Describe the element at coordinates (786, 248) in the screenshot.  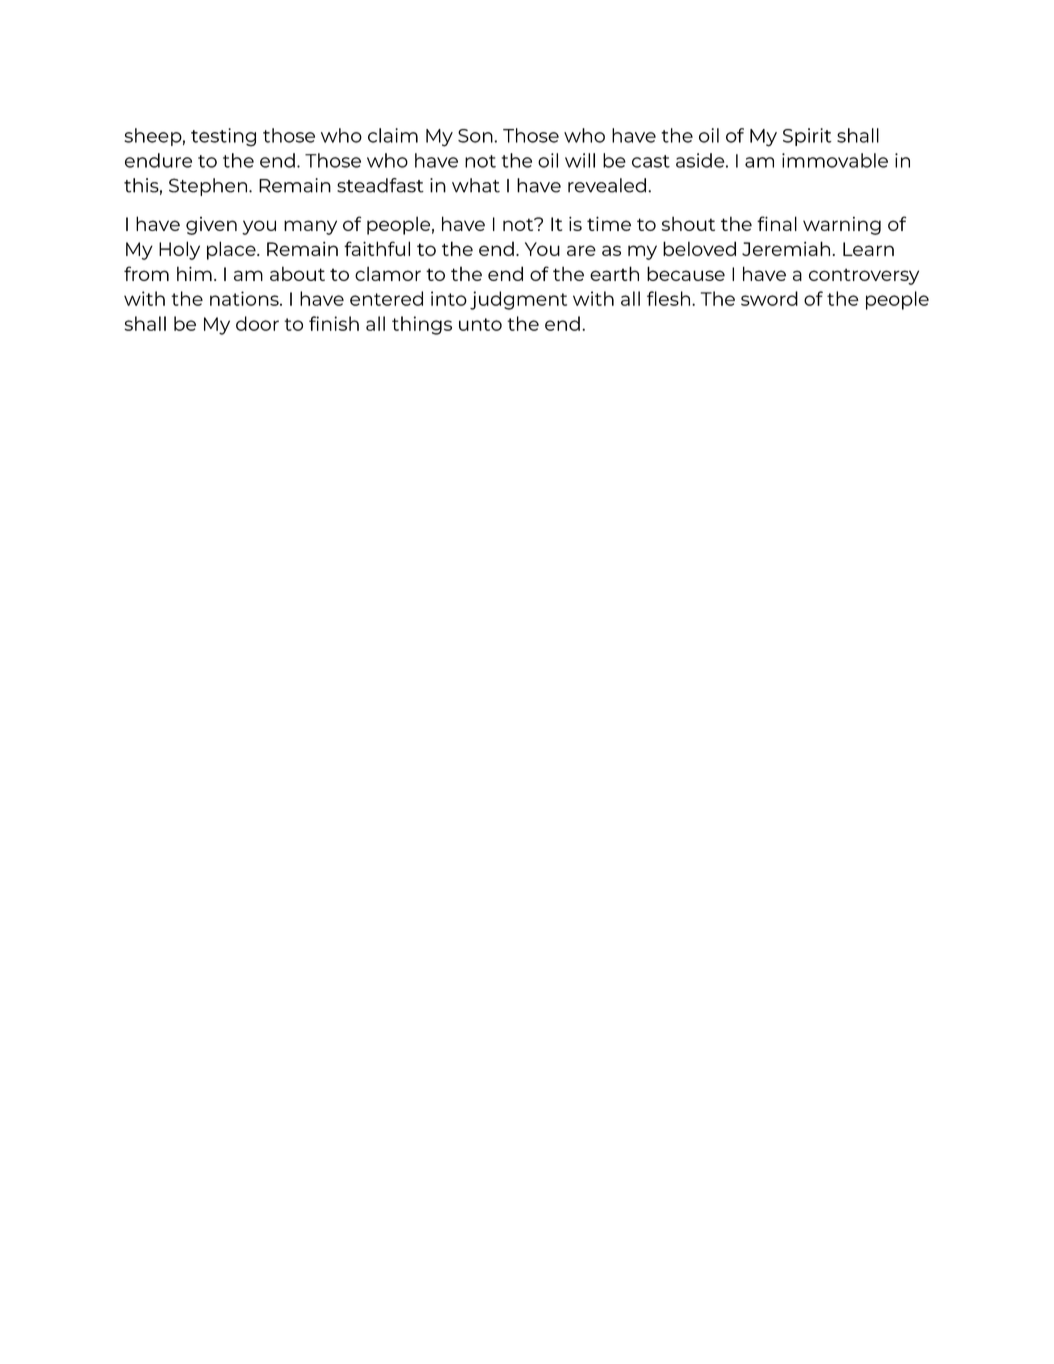
I see `Jeremiah` at that location.
